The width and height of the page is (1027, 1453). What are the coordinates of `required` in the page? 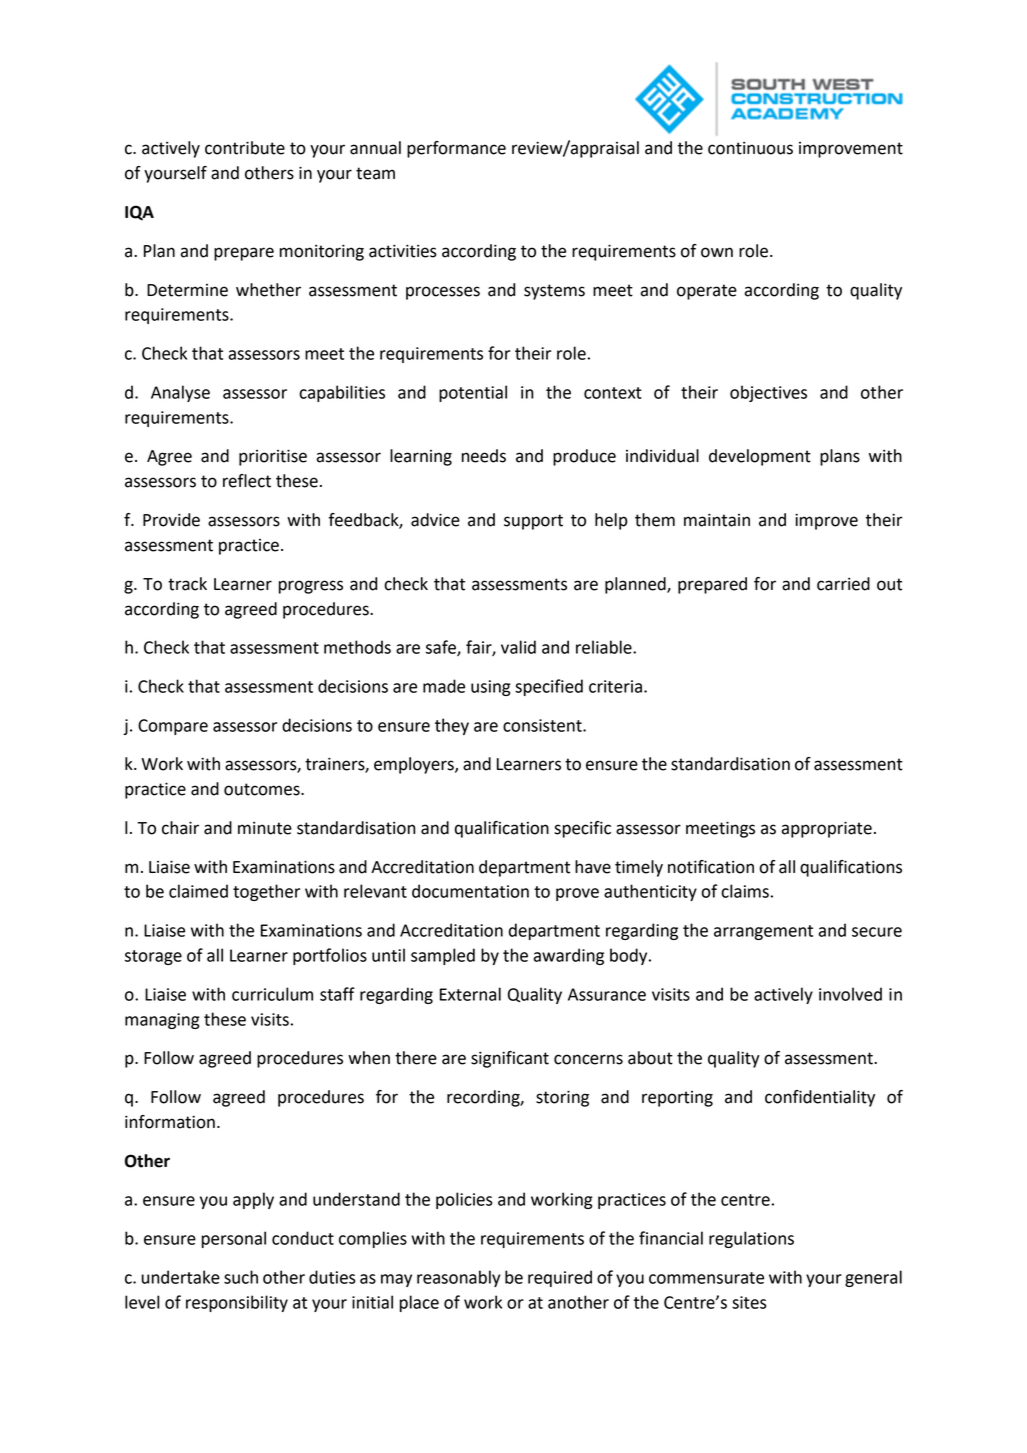 It's located at (560, 1278).
